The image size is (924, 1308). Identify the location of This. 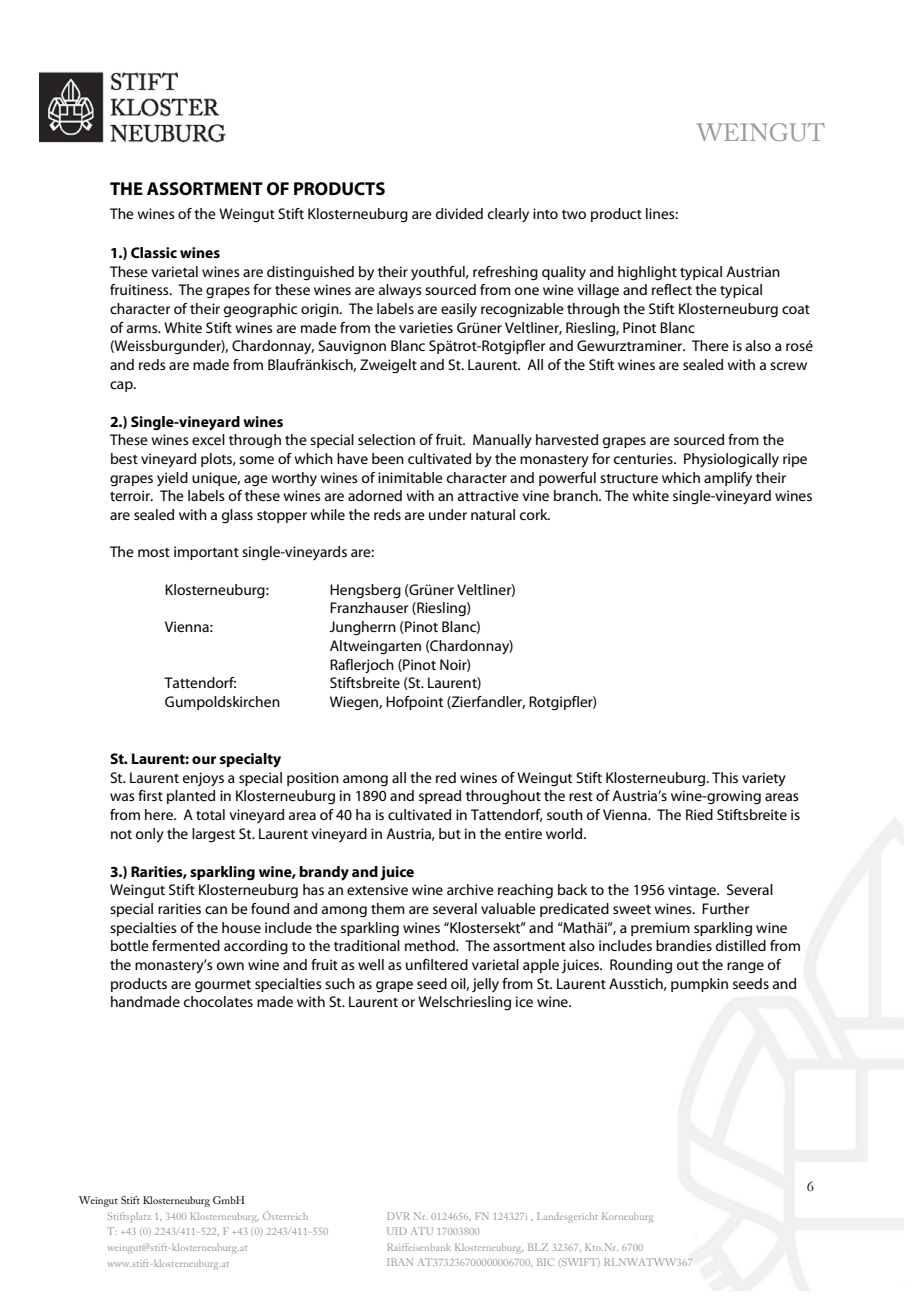
(725, 777).
